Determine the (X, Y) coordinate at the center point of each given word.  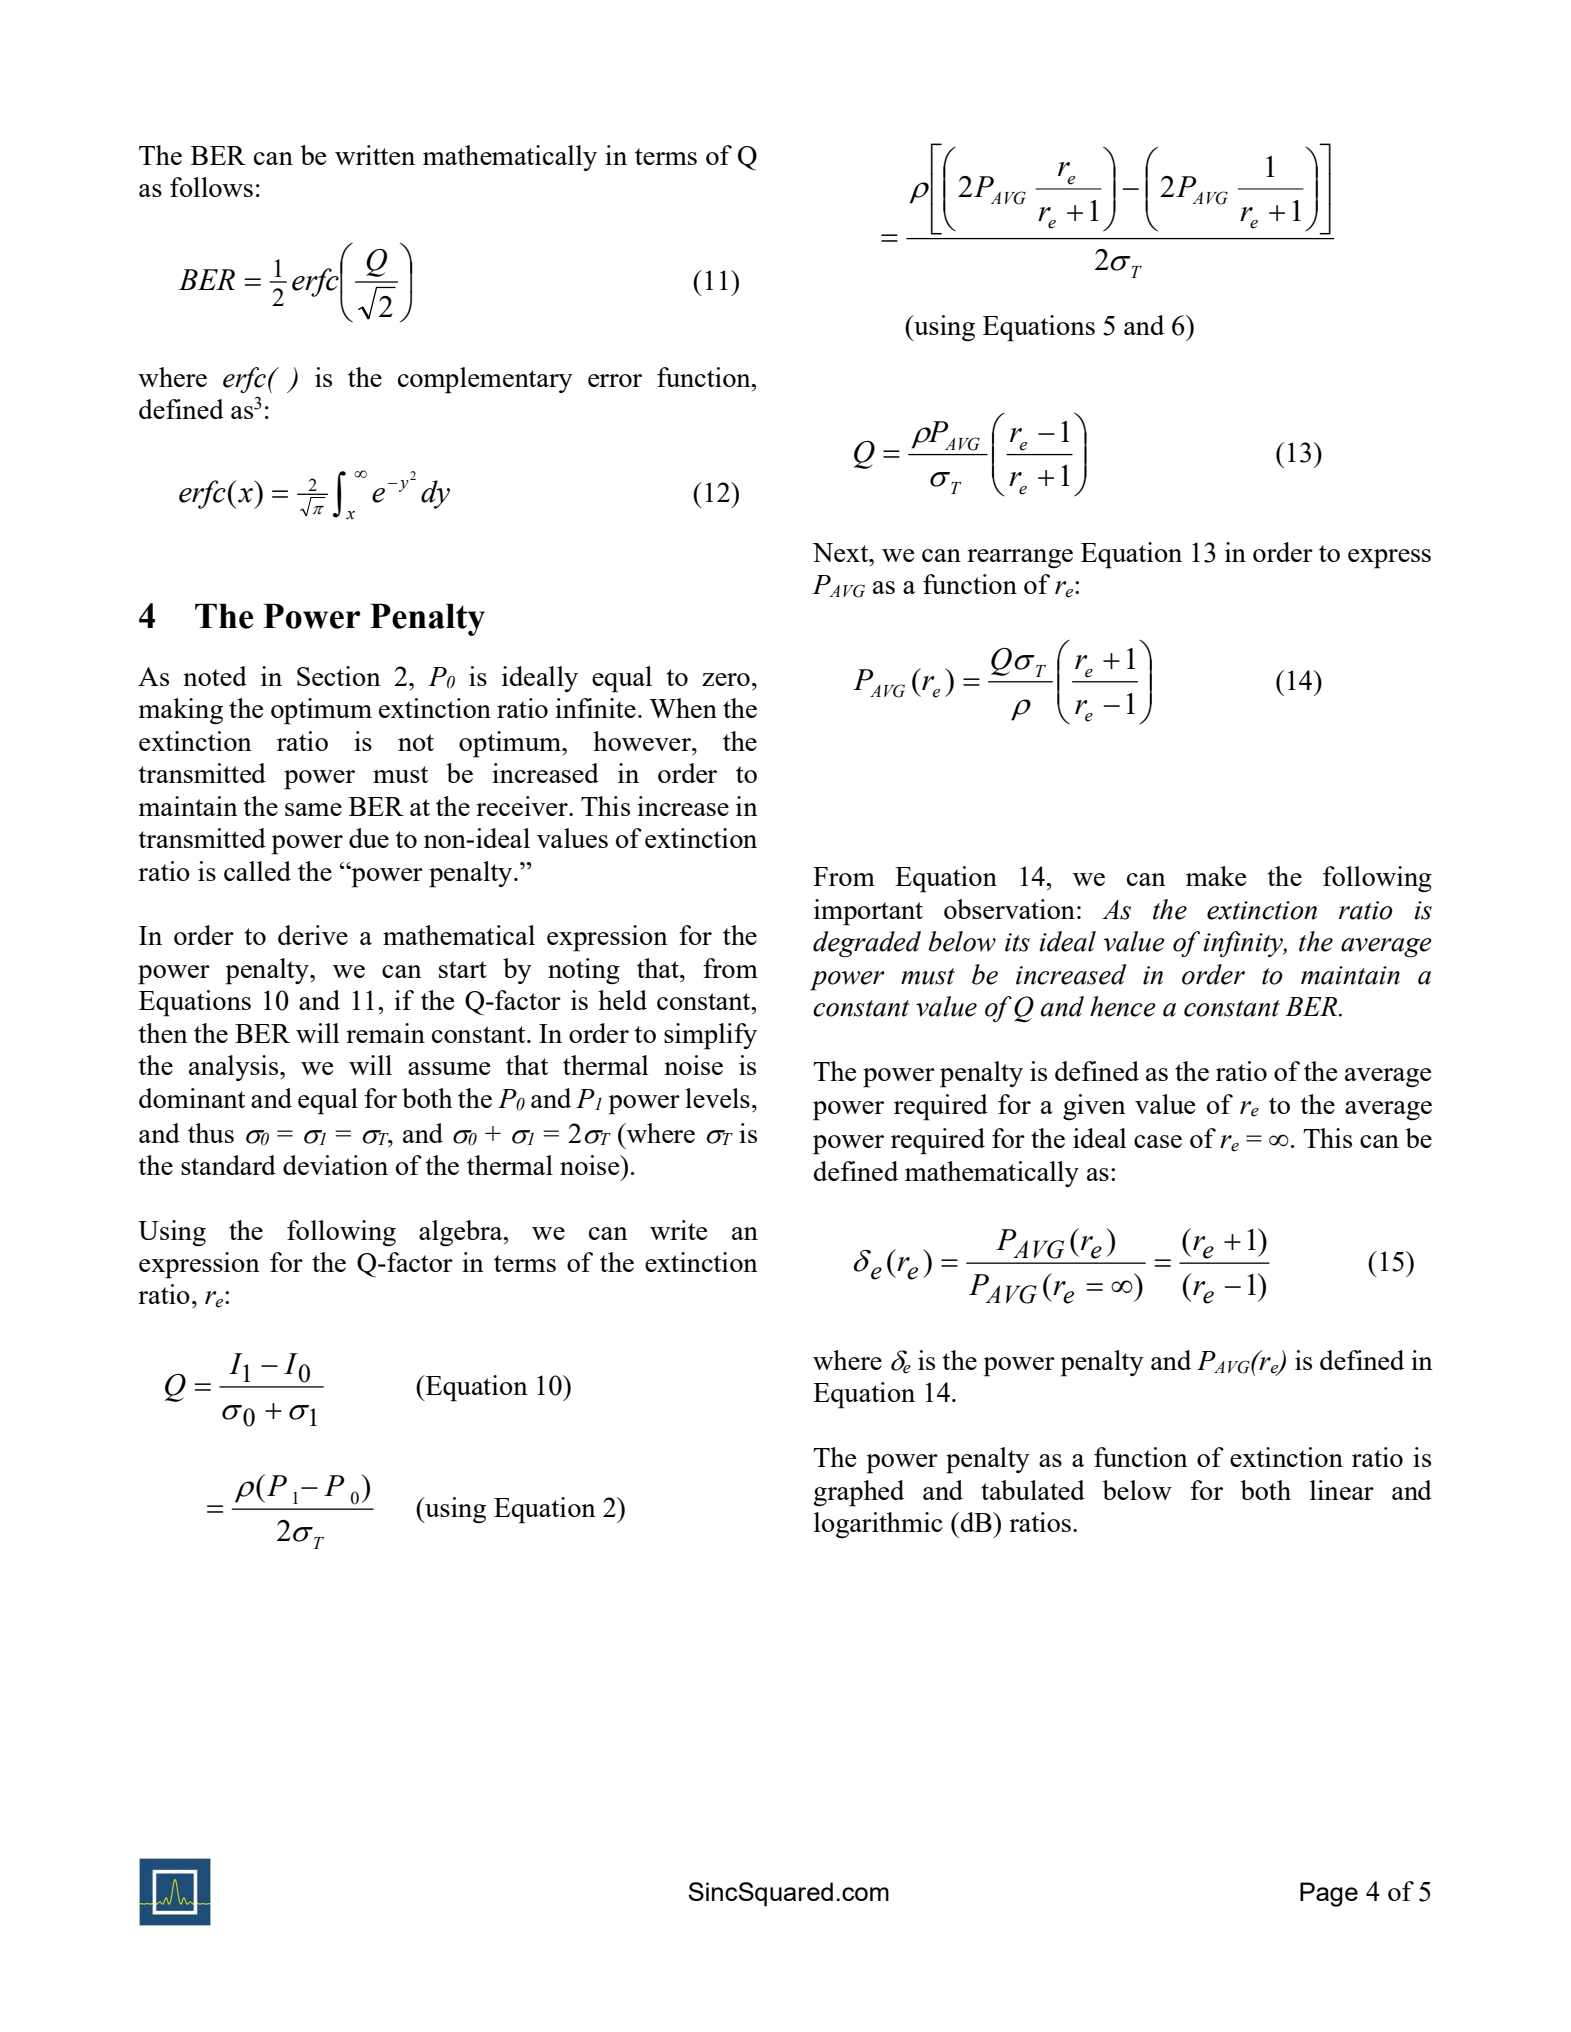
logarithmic (878, 1525)
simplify (710, 1036)
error (615, 380)
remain (385, 1033)
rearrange (1020, 558)
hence (1123, 1006)
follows (211, 187)
